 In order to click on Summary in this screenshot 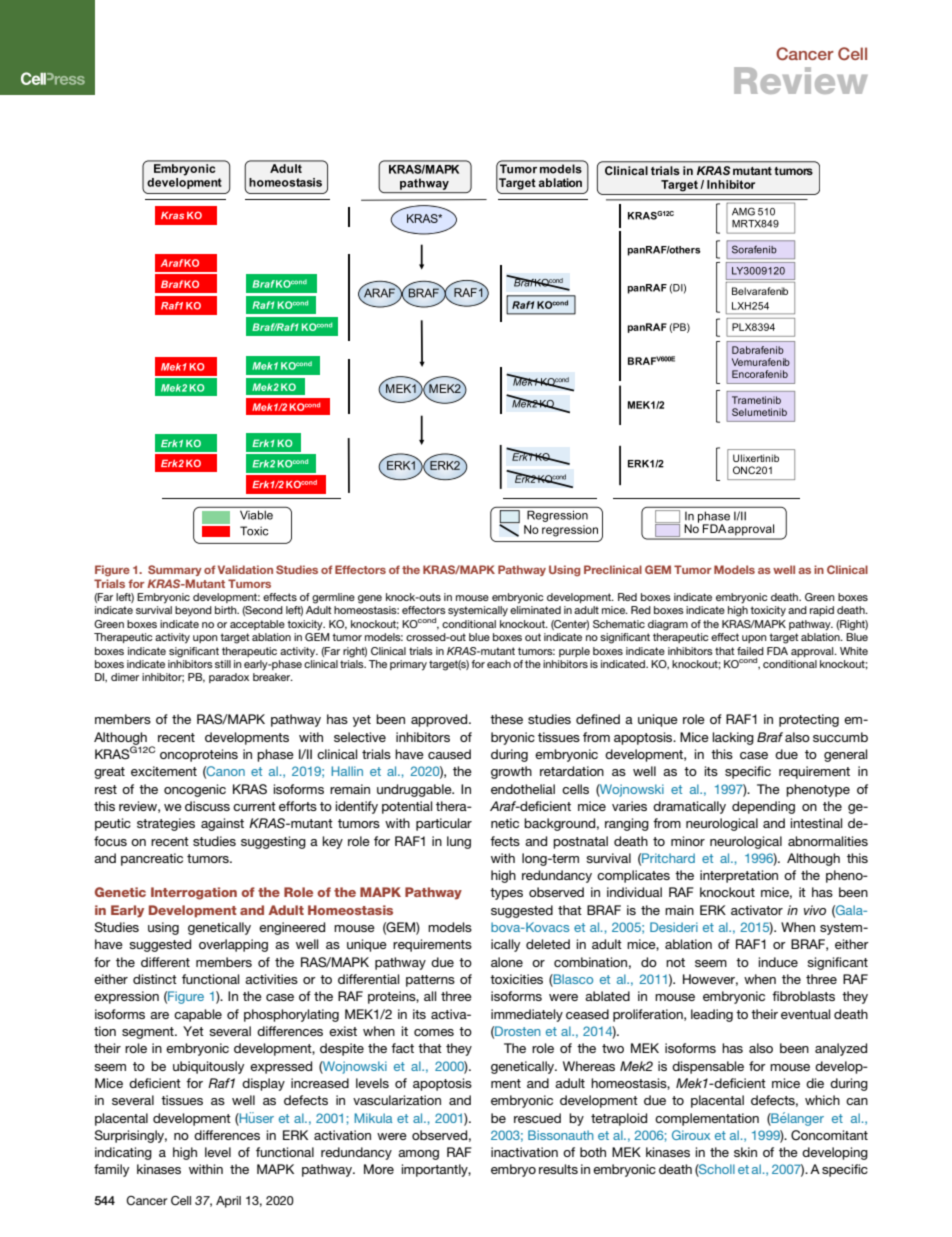, I will do `click(175, 570)`.
